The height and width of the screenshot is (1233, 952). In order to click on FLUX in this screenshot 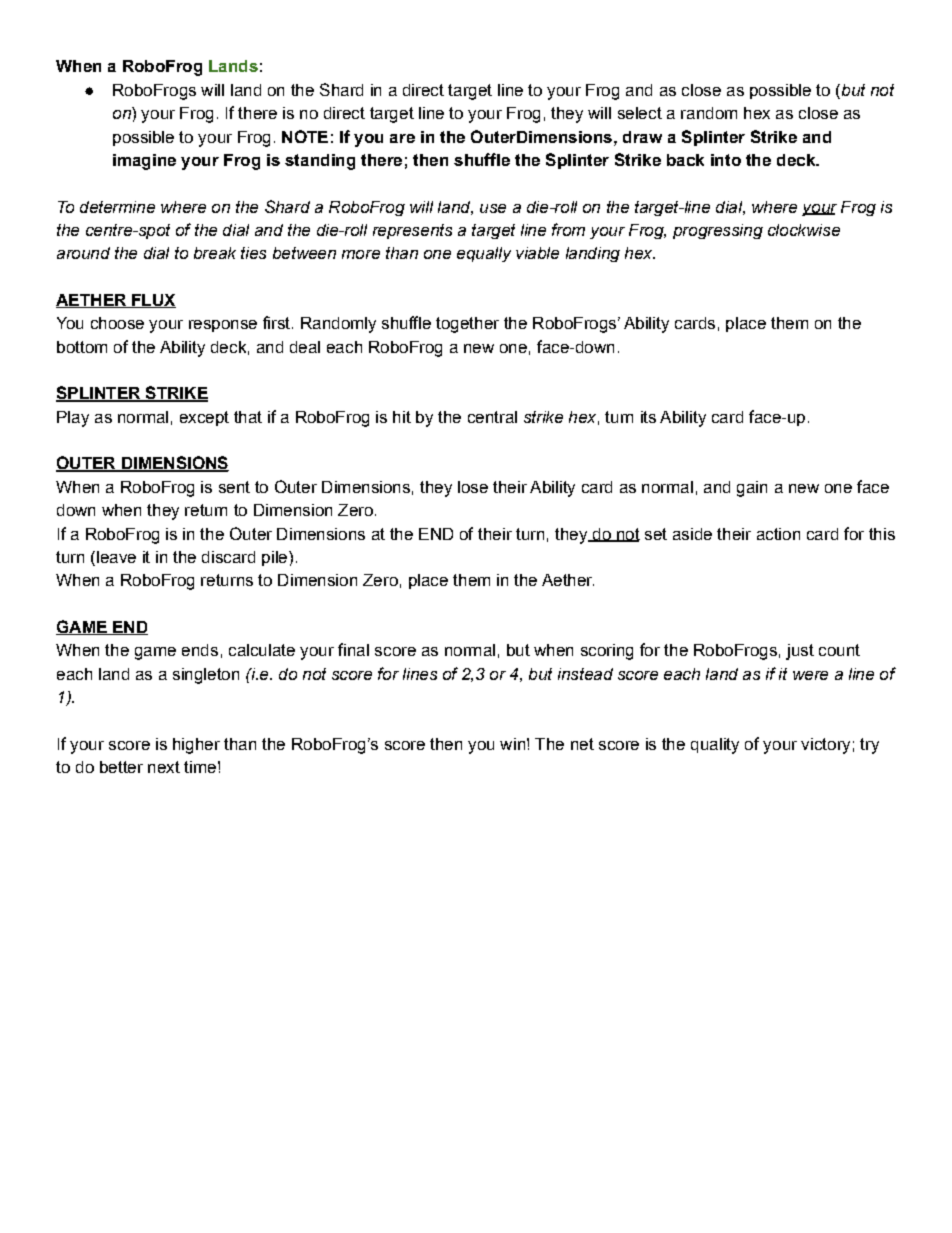, I will do `click(153, 301)`.
